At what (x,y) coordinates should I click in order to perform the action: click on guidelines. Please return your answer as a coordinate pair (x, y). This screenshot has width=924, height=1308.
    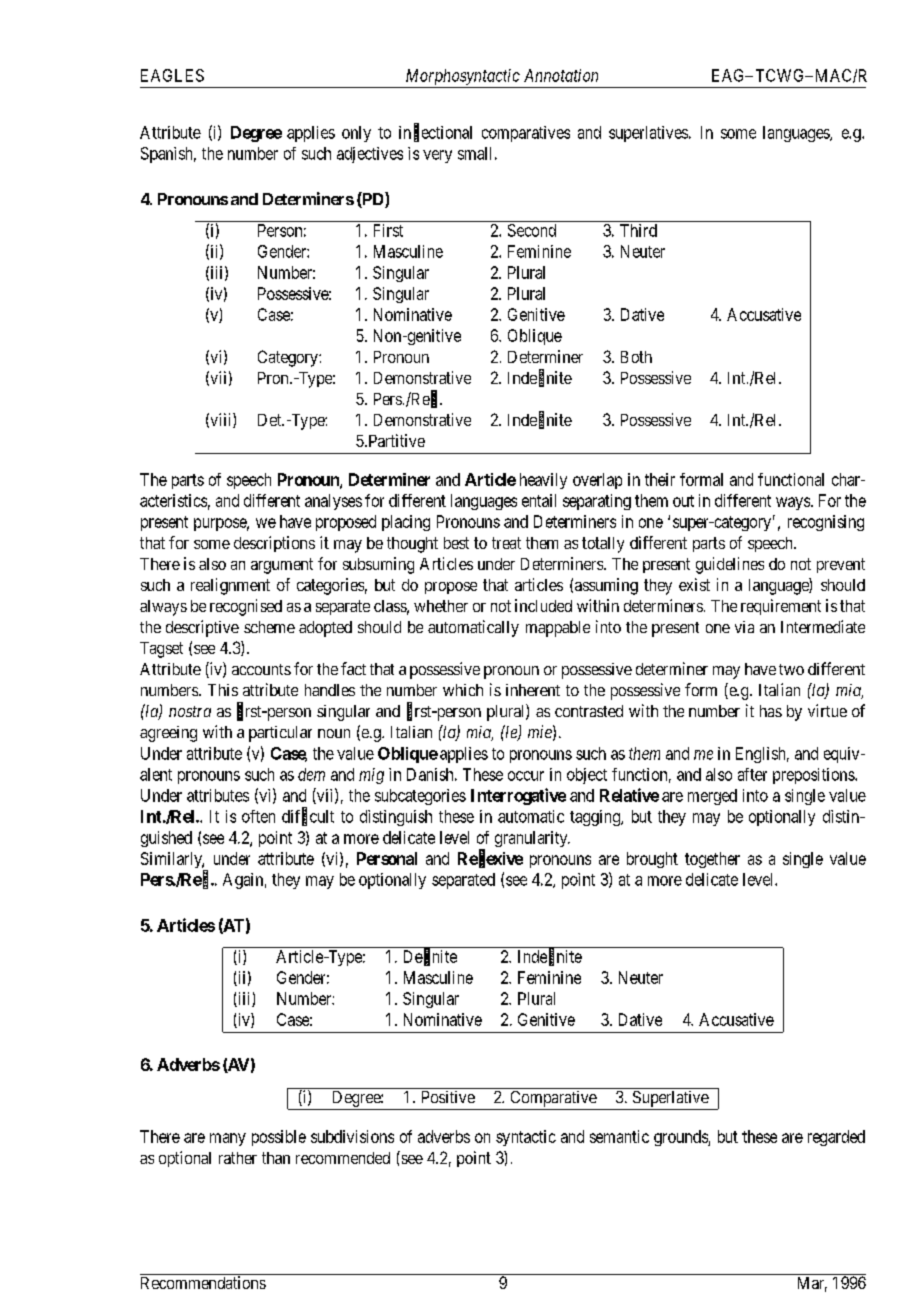
    Looking at the image, I should click on (730, 565).
